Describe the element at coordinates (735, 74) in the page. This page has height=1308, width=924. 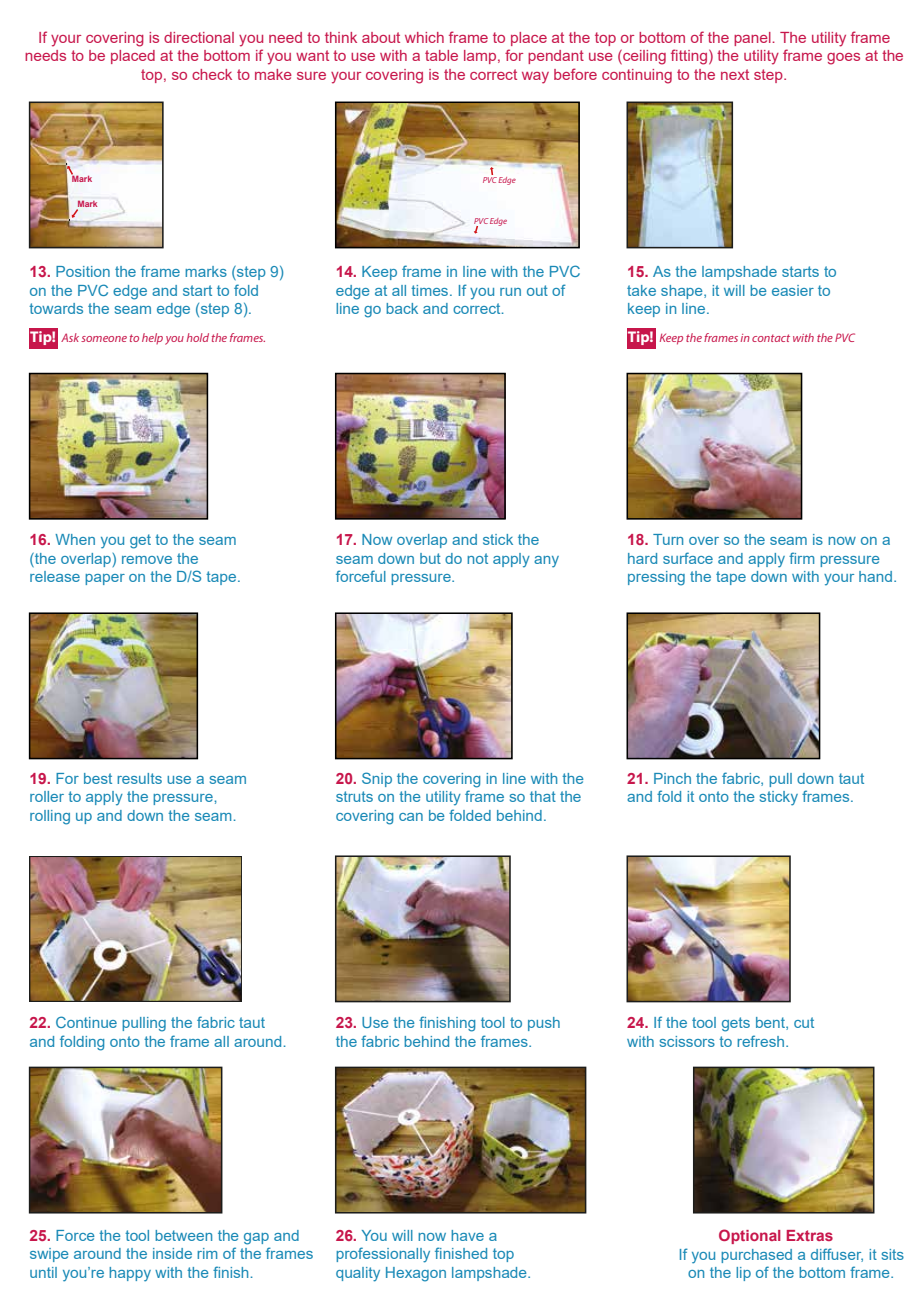
I see `next` at that location.
